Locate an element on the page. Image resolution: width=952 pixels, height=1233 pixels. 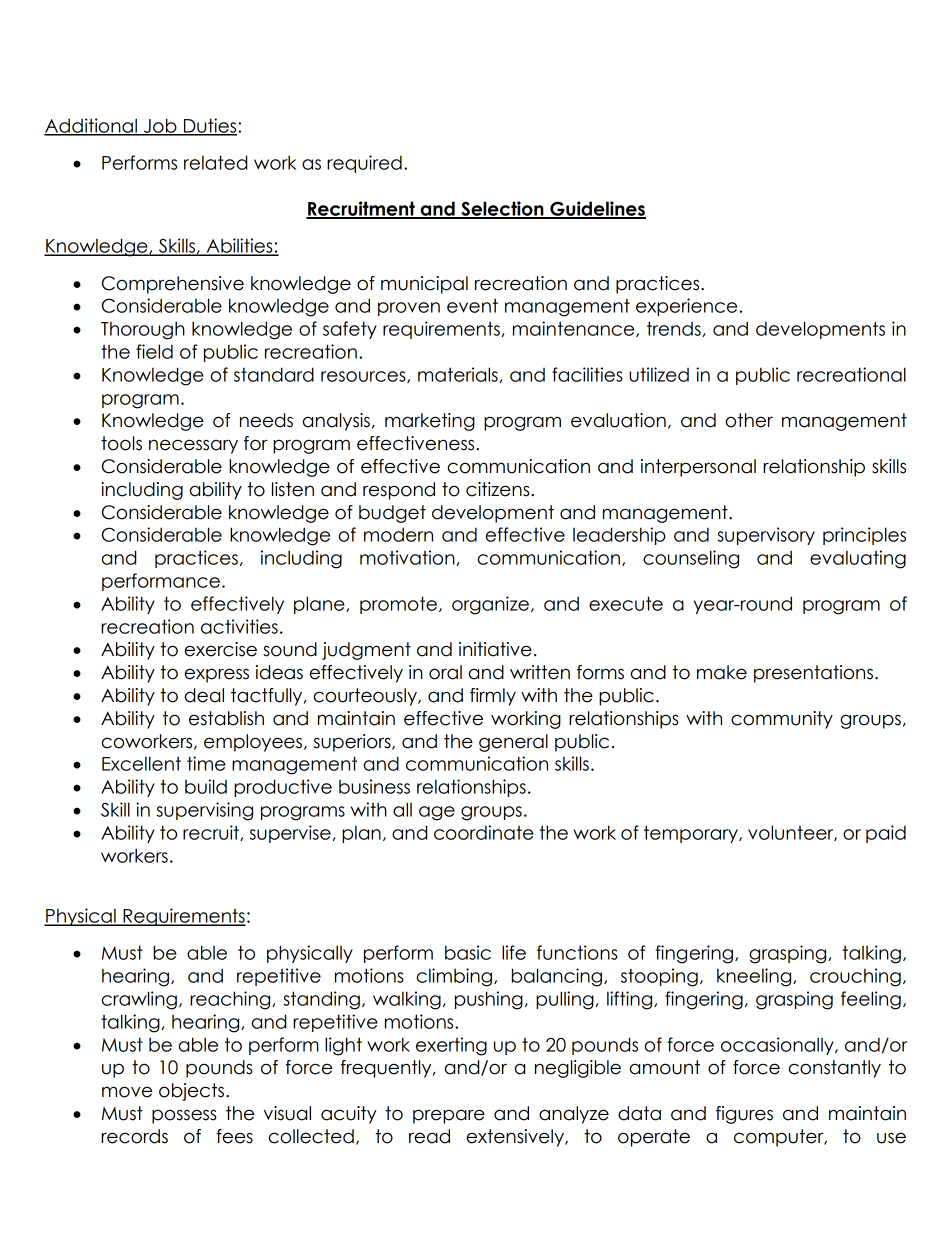
related is located at coordinates (215, 162).
